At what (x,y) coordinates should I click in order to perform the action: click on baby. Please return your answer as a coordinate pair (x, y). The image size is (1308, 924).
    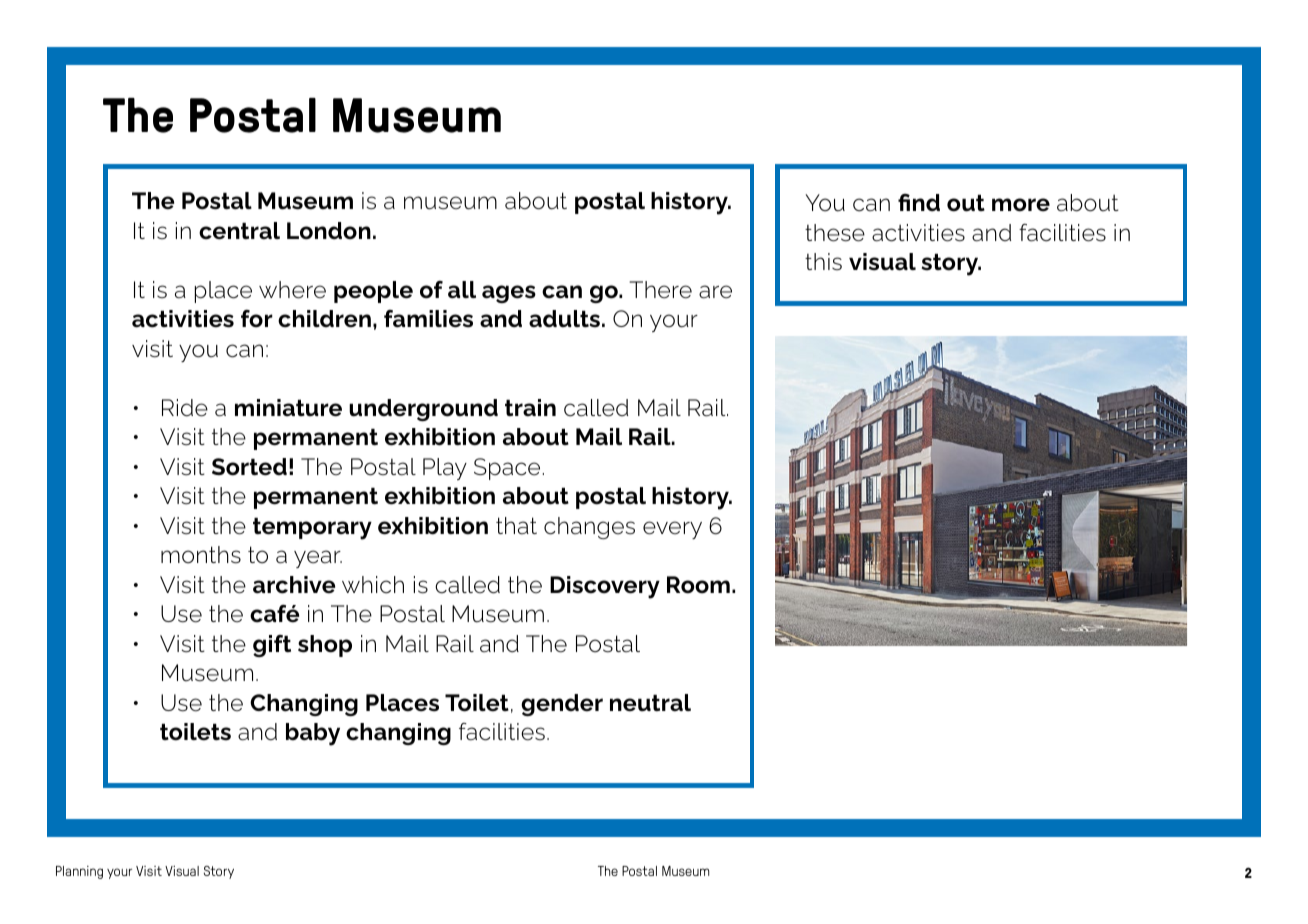
    Looking at the image, I should click on (313, 734).
